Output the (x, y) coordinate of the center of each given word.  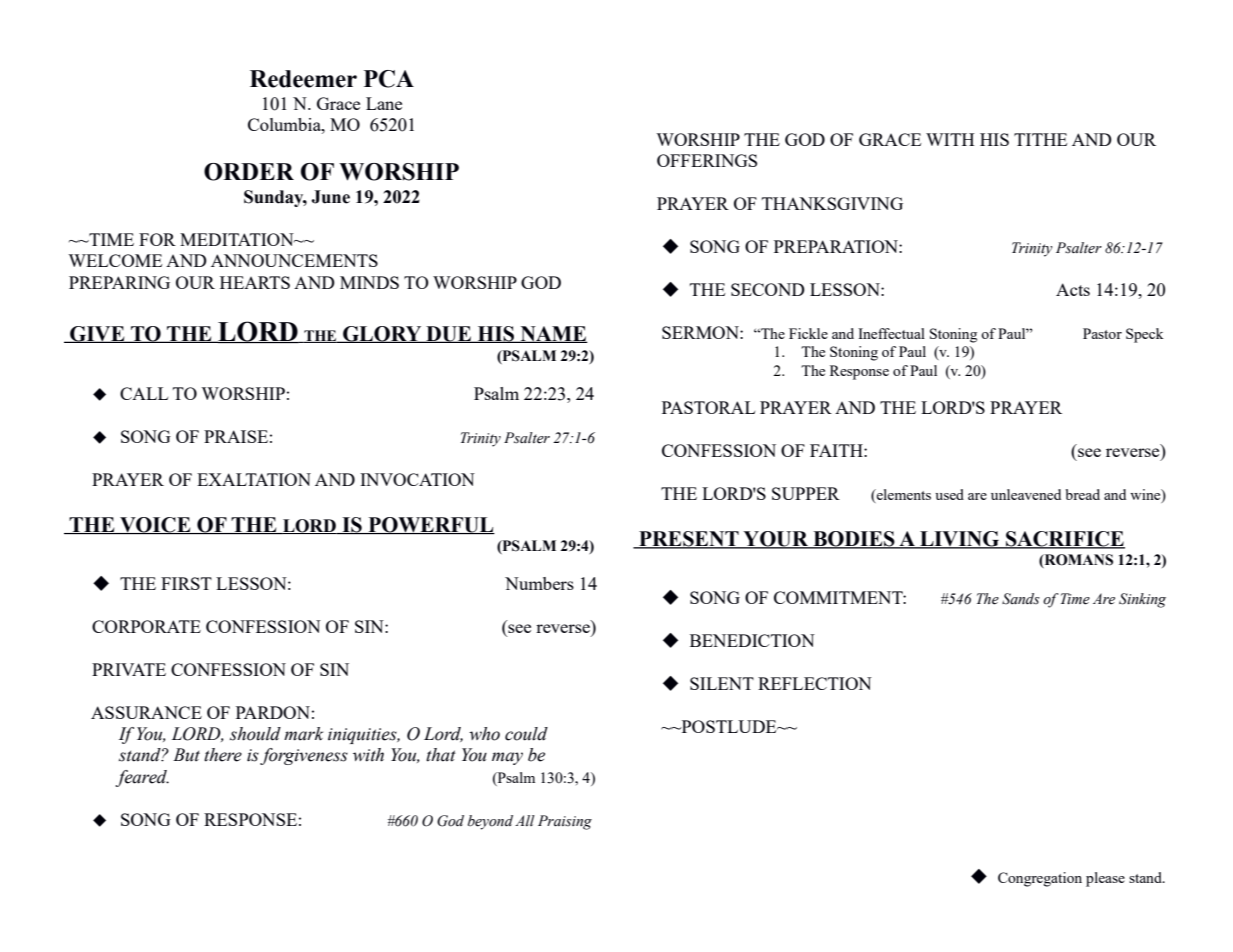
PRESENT (689, 540)
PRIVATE (129, 669)
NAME (553, 334)
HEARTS (255, 282)
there (223, 755)
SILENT (722, 683)
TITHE (1040, 139)
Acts (1073, 289)
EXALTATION (254, 479)
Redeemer (303, 79)
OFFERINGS (707, 160)
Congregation (1040, 879)
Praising (565, 822)
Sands (1021, 599)
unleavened (1026, 494)
